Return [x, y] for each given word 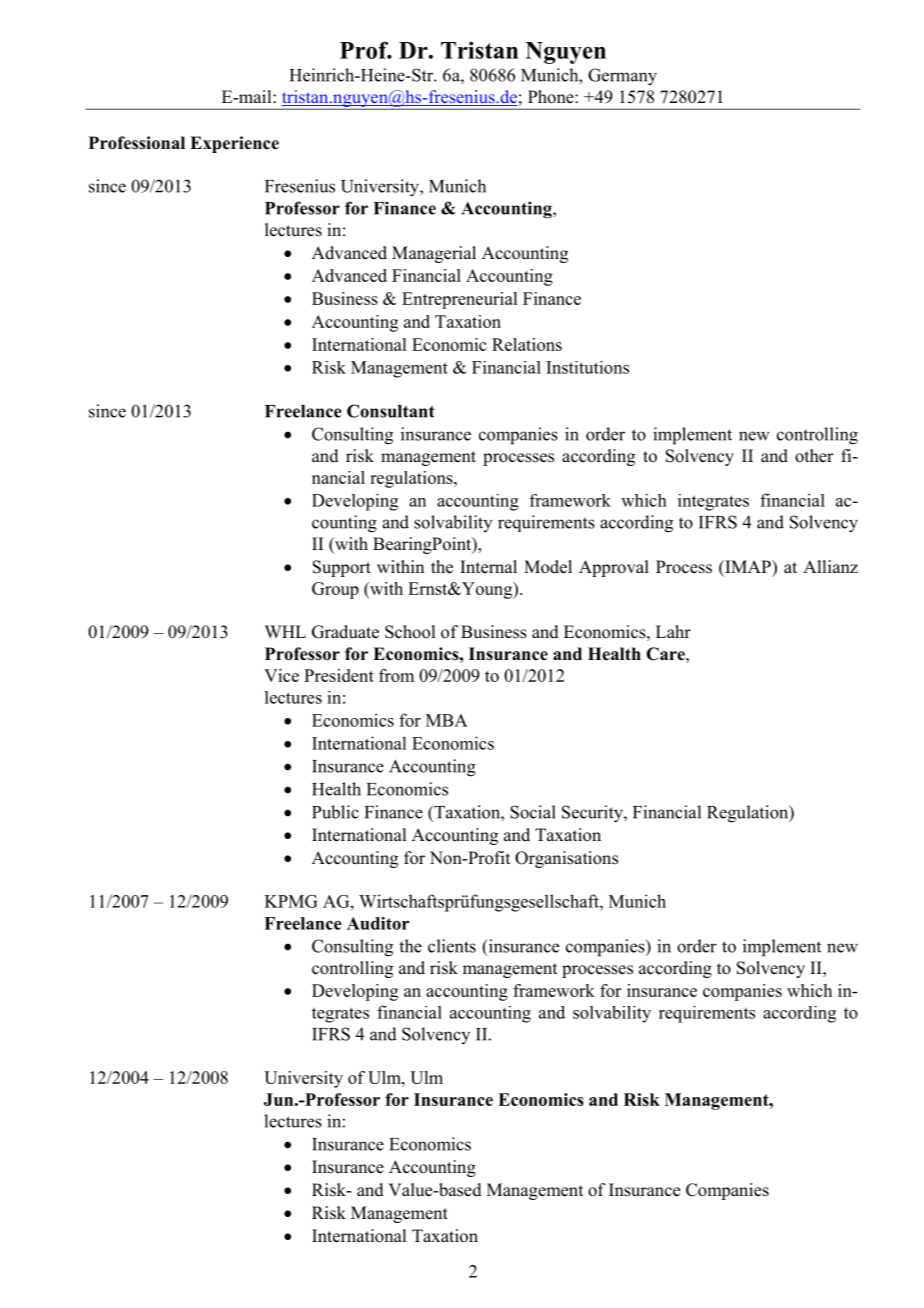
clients [452, 946]
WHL [285, 631]
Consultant [391, 411]
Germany [622, 77]
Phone [552, 97]
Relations [527, 344]
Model [548, 567]
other [814, 456]
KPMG [291, 901]
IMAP [748, 566]
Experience [234, 144]
